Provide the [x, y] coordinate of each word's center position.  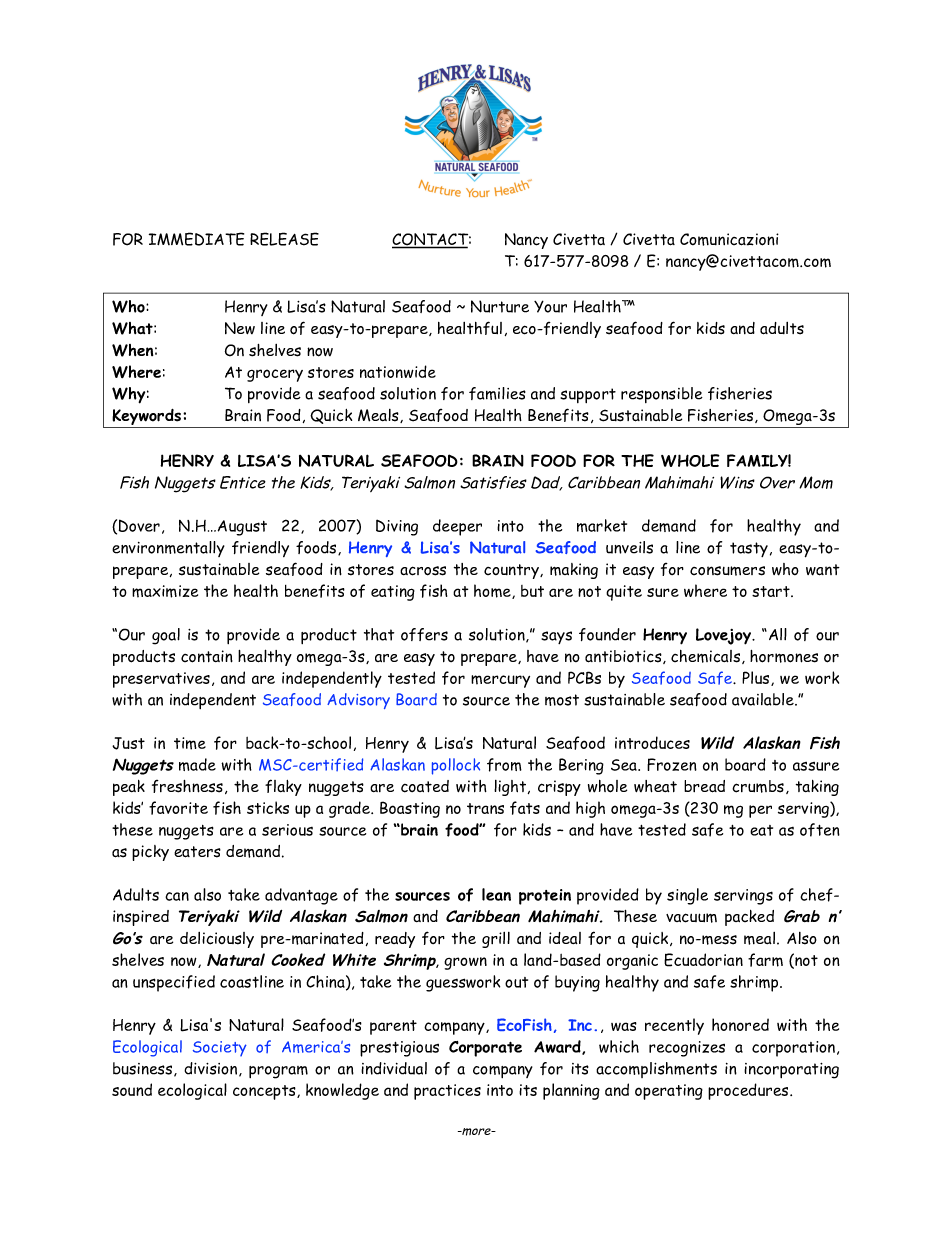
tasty [749, 549]
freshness [187, 786]
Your [550, 306]
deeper [457, 527]
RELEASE [284, 239]
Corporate [485, 1049]
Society [220, 1048]
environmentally [168, 549]
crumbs [758, 786]
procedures [749, 1091]
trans [485, 808]
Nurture [500, 306]
